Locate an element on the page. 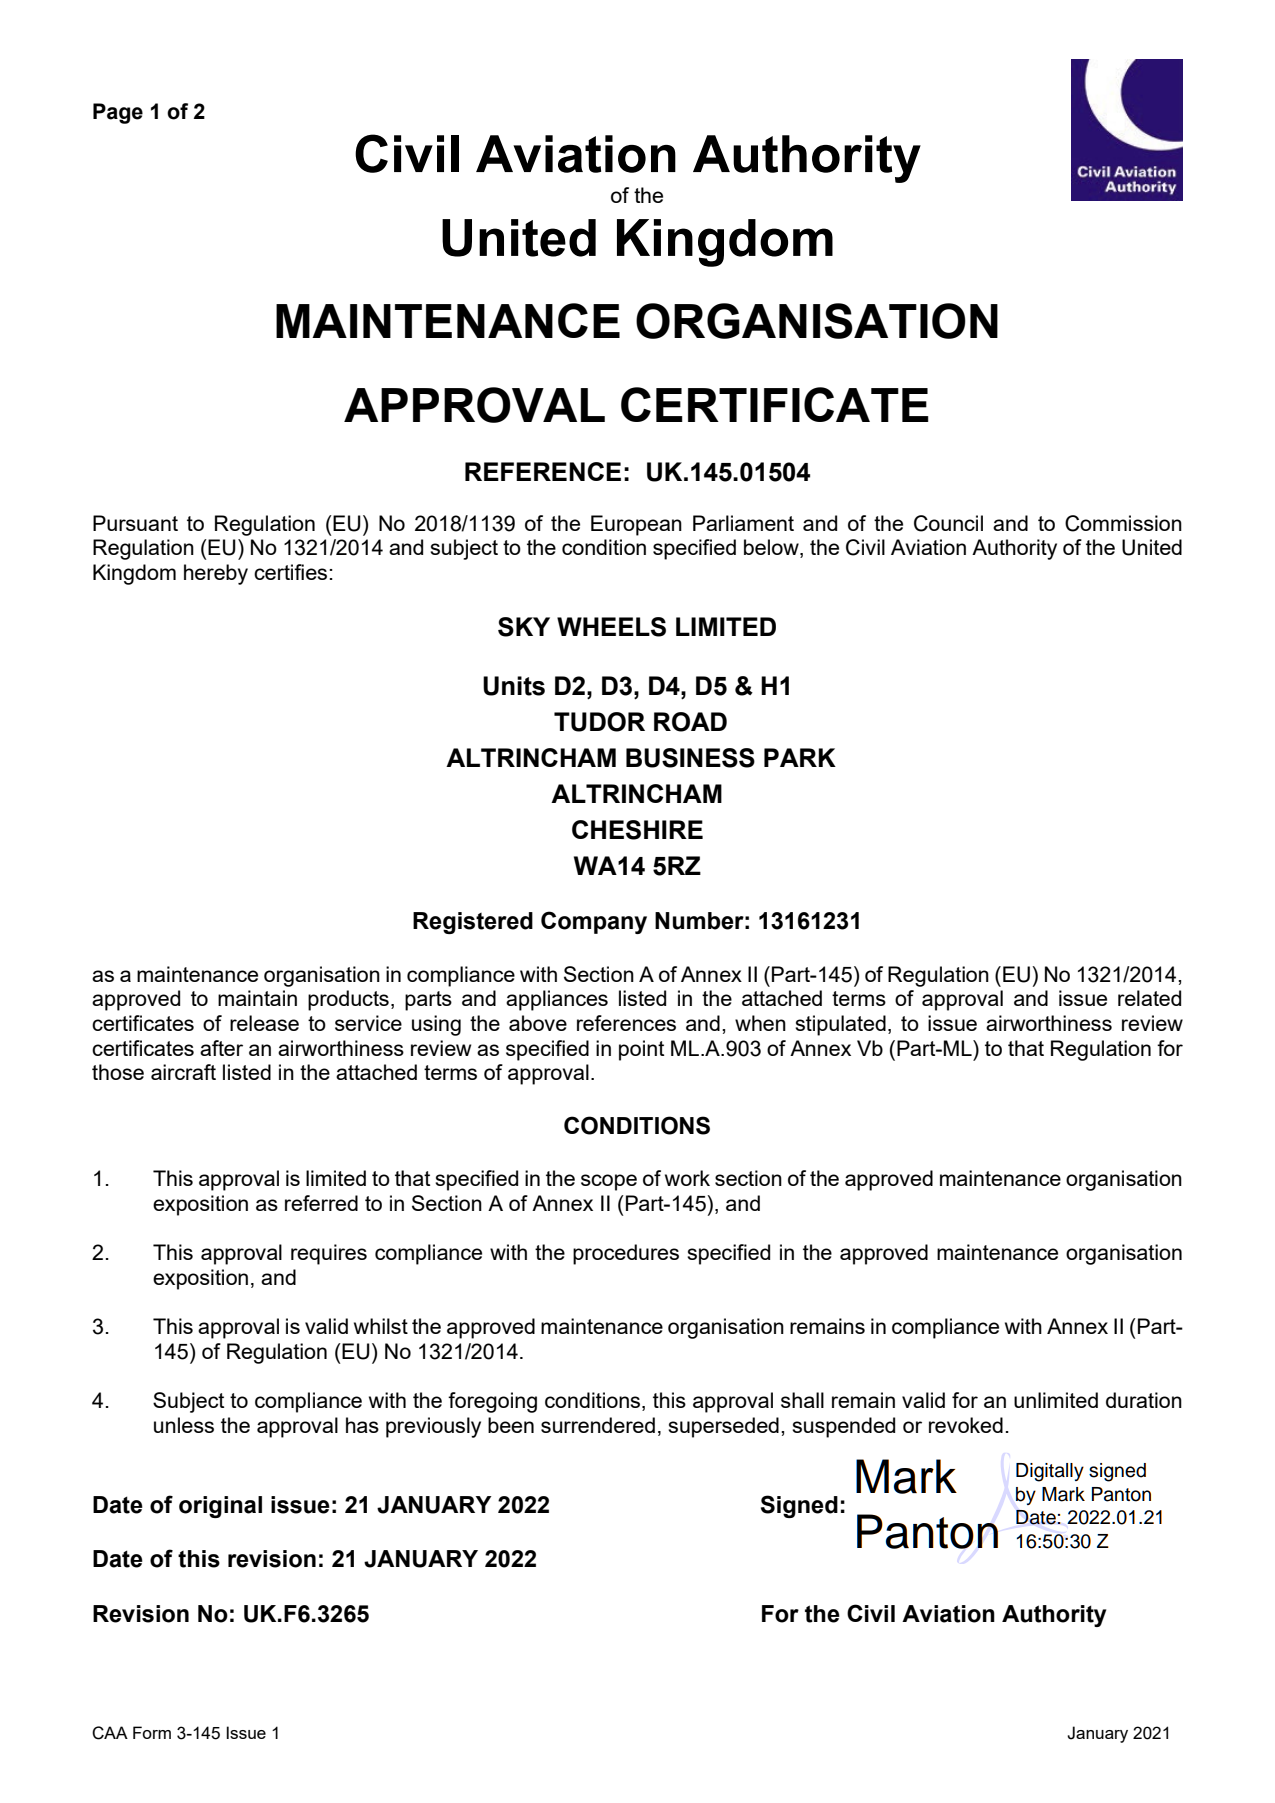 This page has width=1275, height=1803. Company is located at coordinates (594, 922).
